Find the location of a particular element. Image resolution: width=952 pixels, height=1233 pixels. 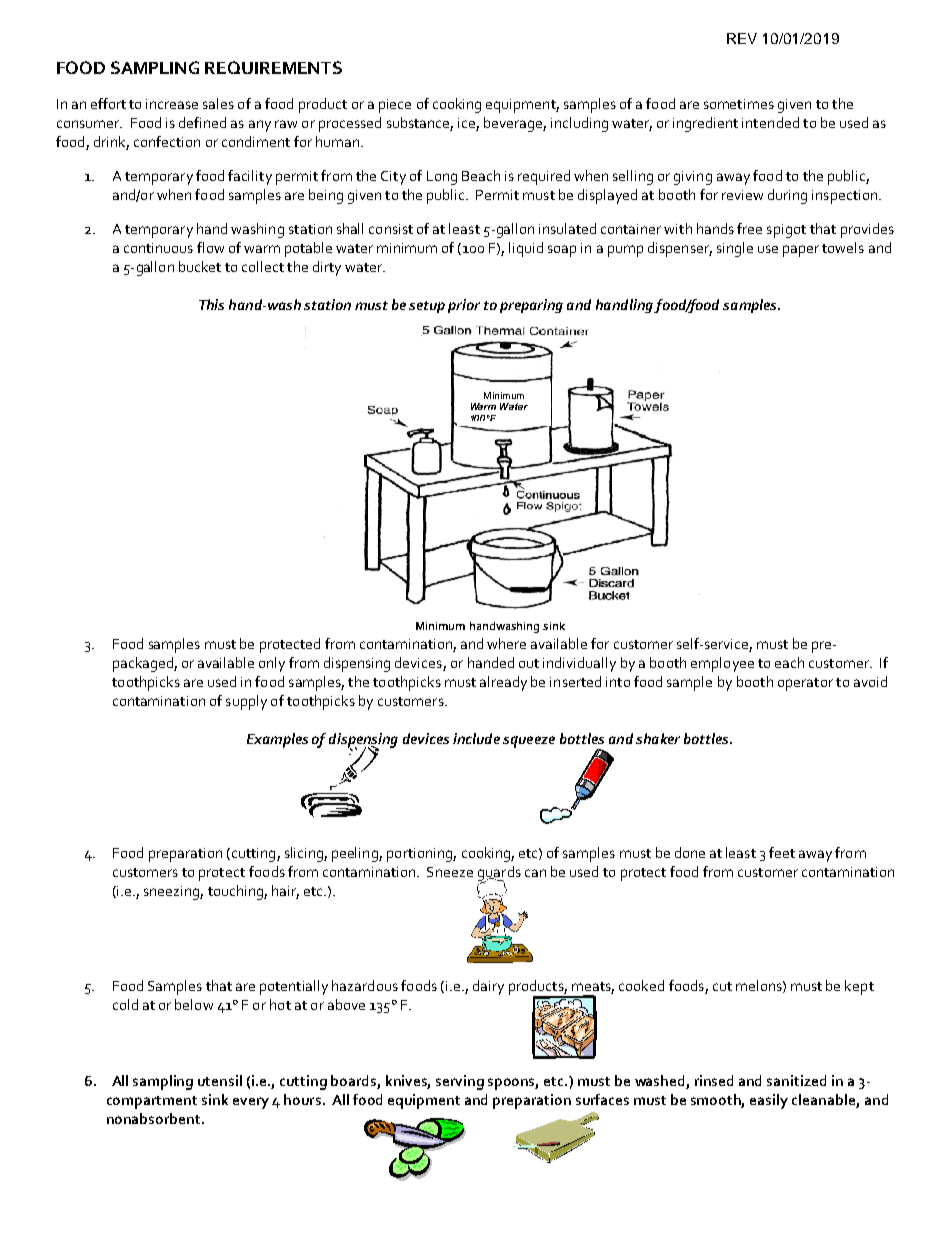

hair is located at coordinates (285, 891).
